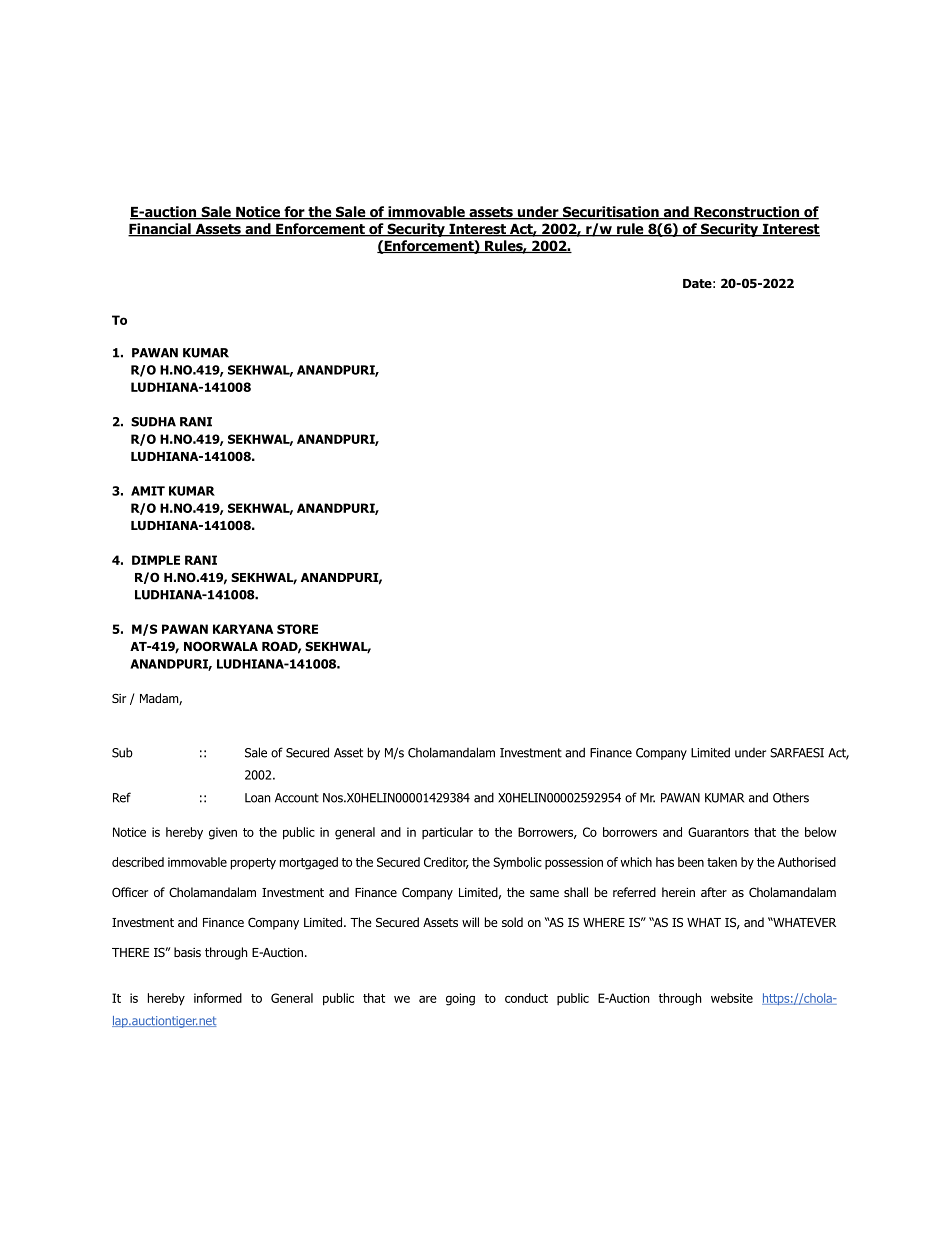 Image resolution: width=952 pixels, height=1233 pixels. Describe the element at coordinates (297, 629) in the page. I see `STORE` at that location.
